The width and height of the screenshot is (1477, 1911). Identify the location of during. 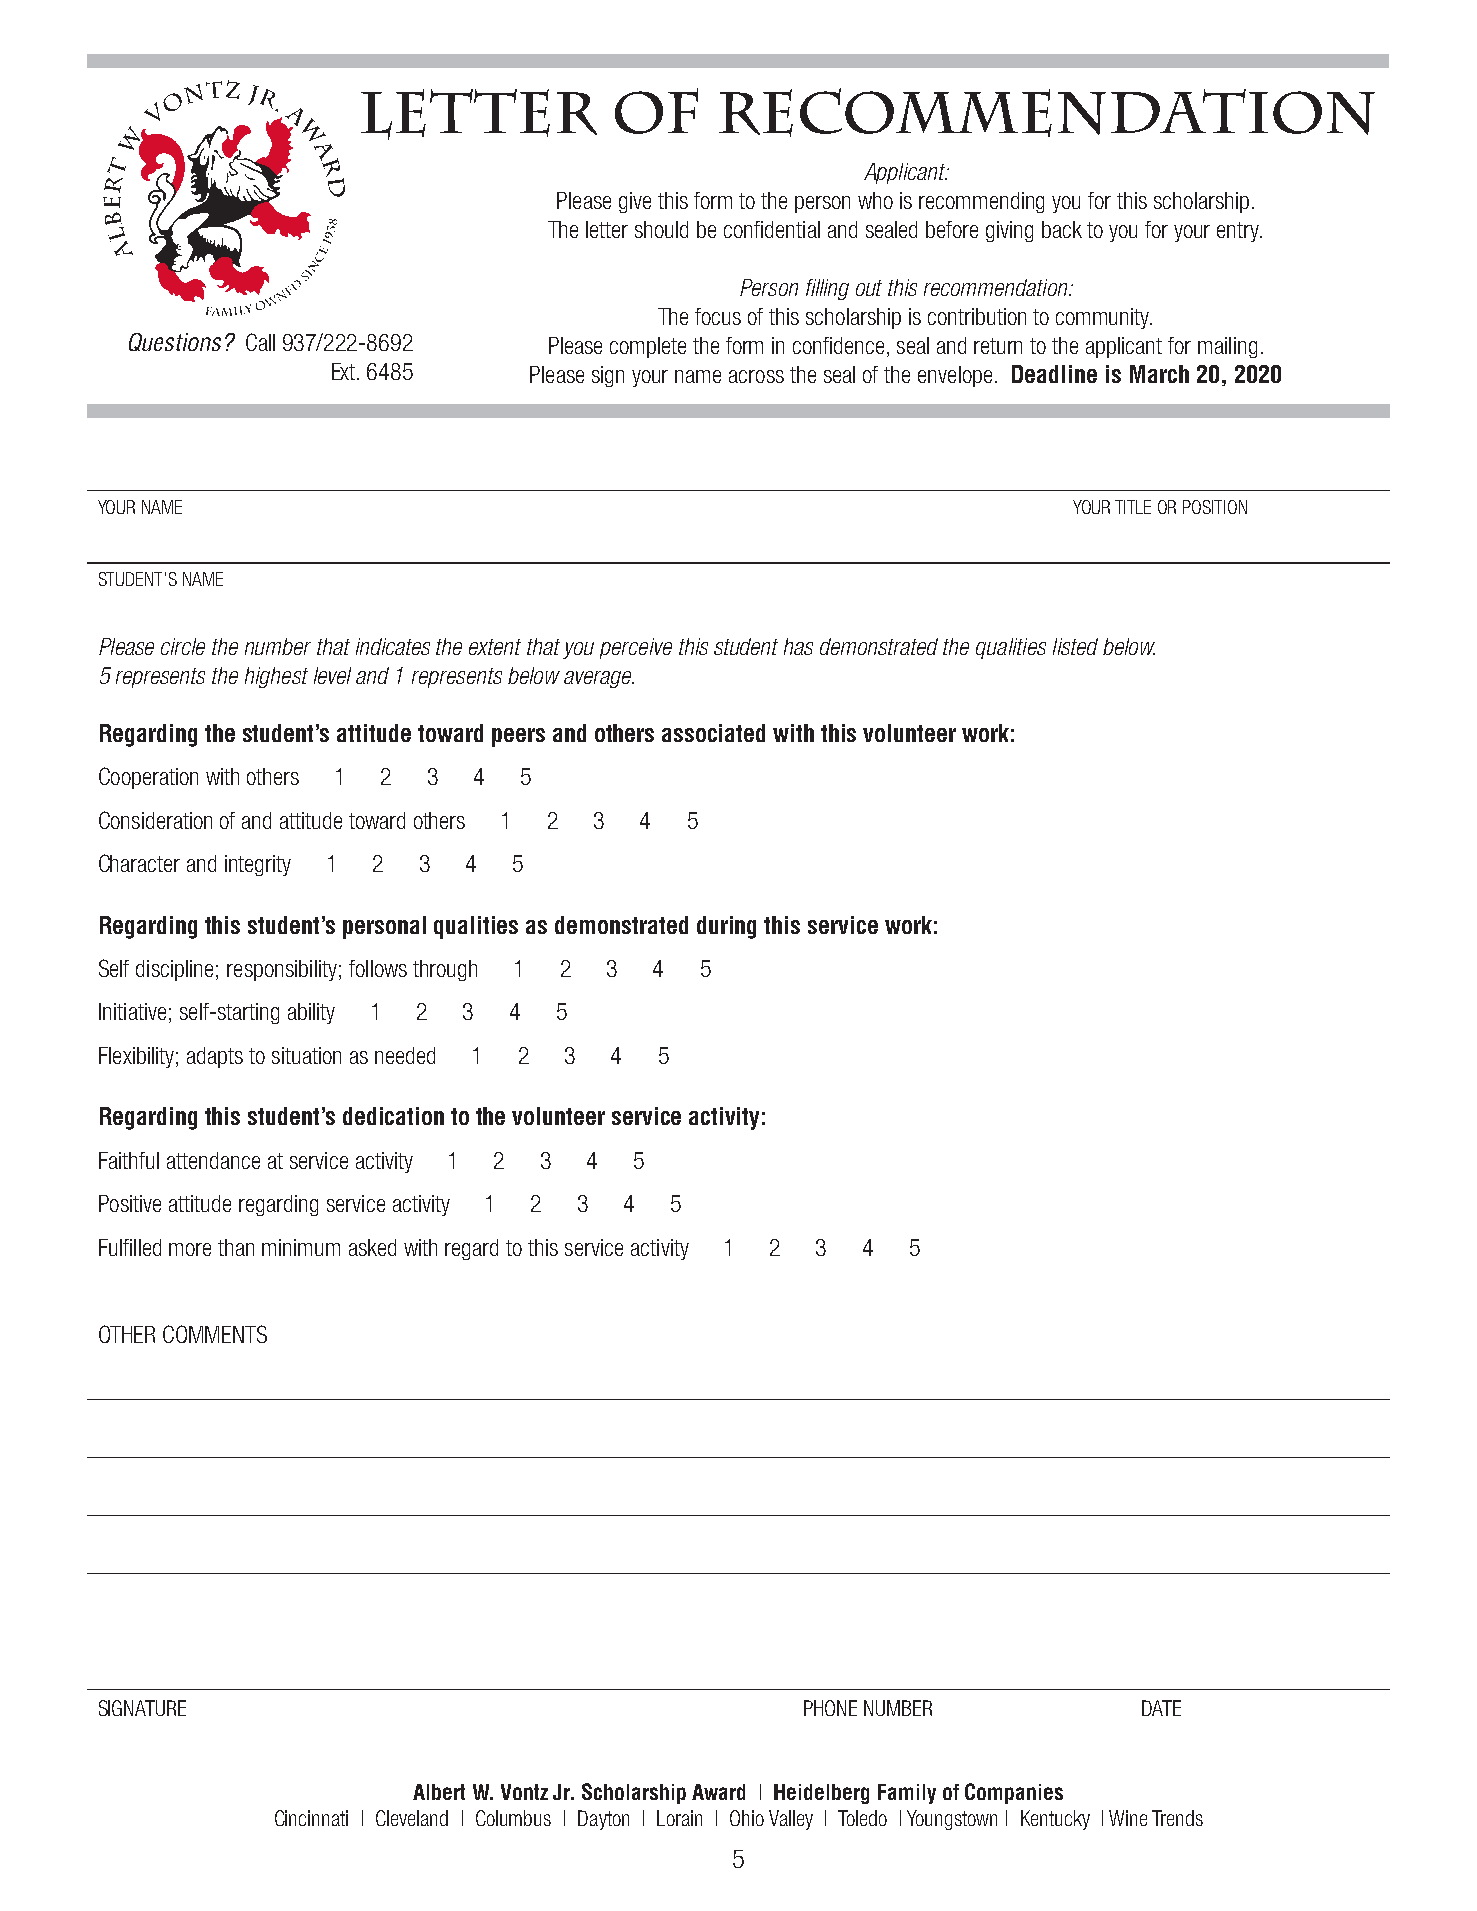
(726, 927).
